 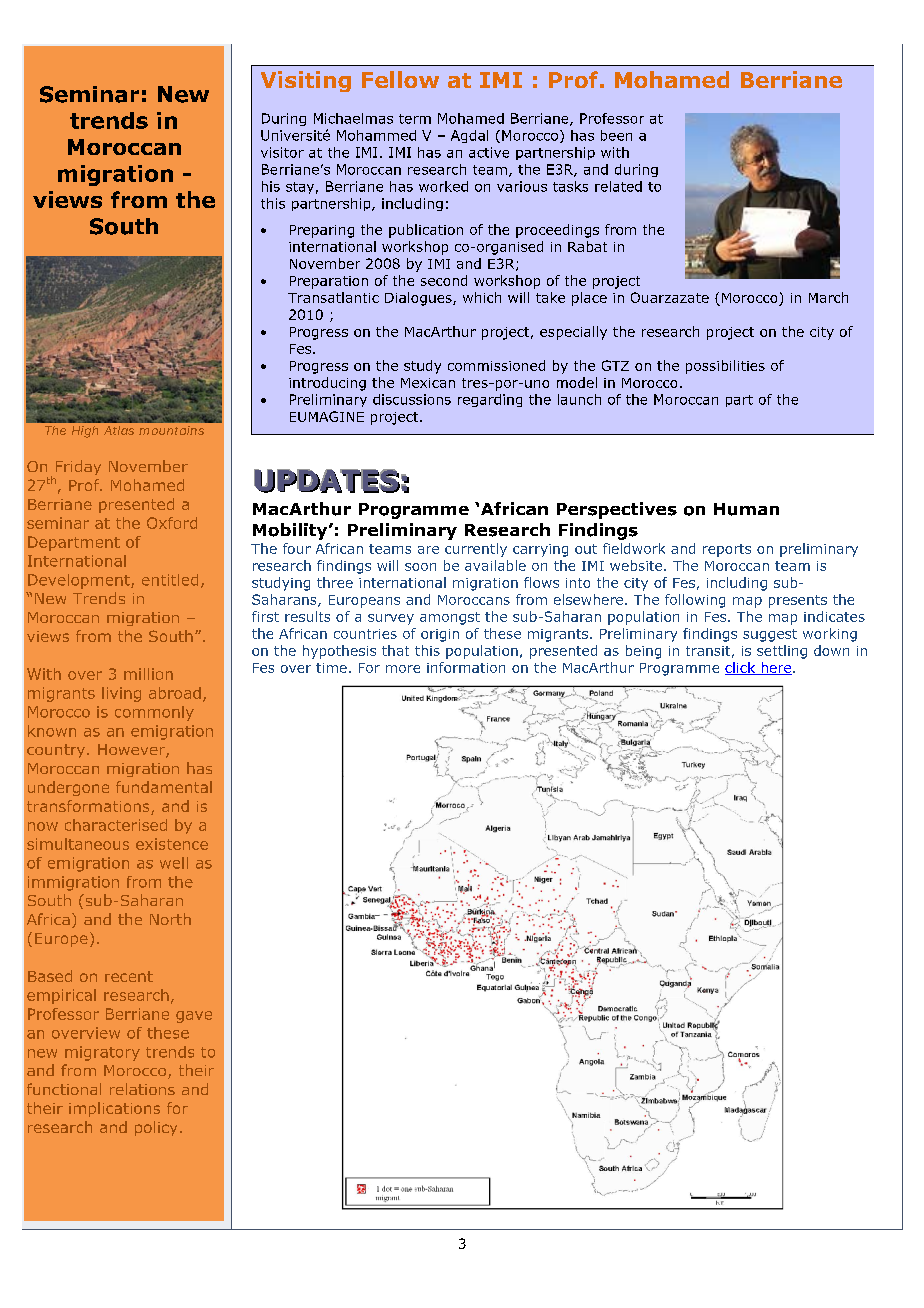 I want to click on click, so click(x=741, y=668).
